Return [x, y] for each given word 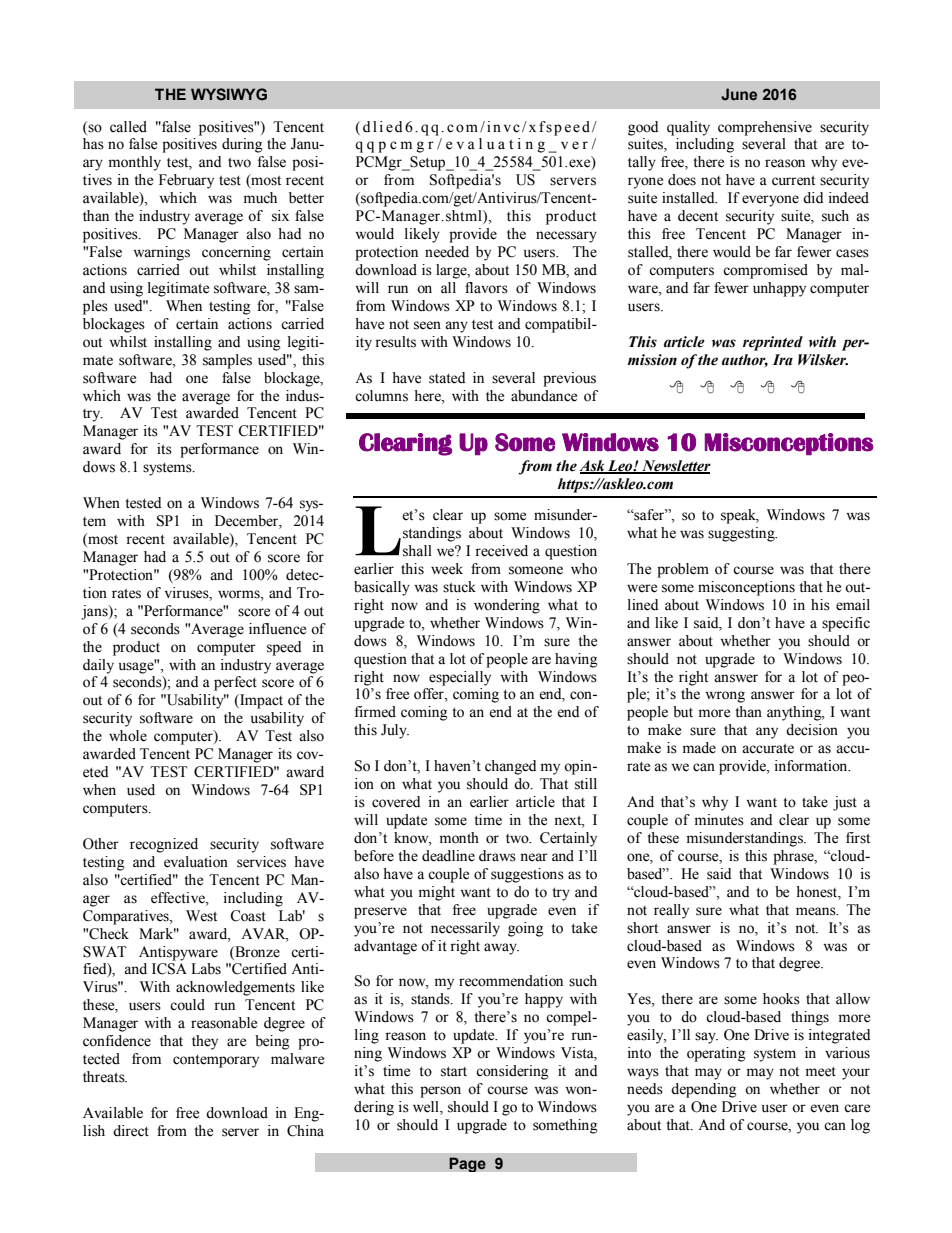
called [128, 127]
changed [510, 767]
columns [381, 396]
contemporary [216, 1061]
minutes [719, 820]
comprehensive [765, 128]
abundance [544, 396]
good [643, 128]
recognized [164, 845]
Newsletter [675, 466]
